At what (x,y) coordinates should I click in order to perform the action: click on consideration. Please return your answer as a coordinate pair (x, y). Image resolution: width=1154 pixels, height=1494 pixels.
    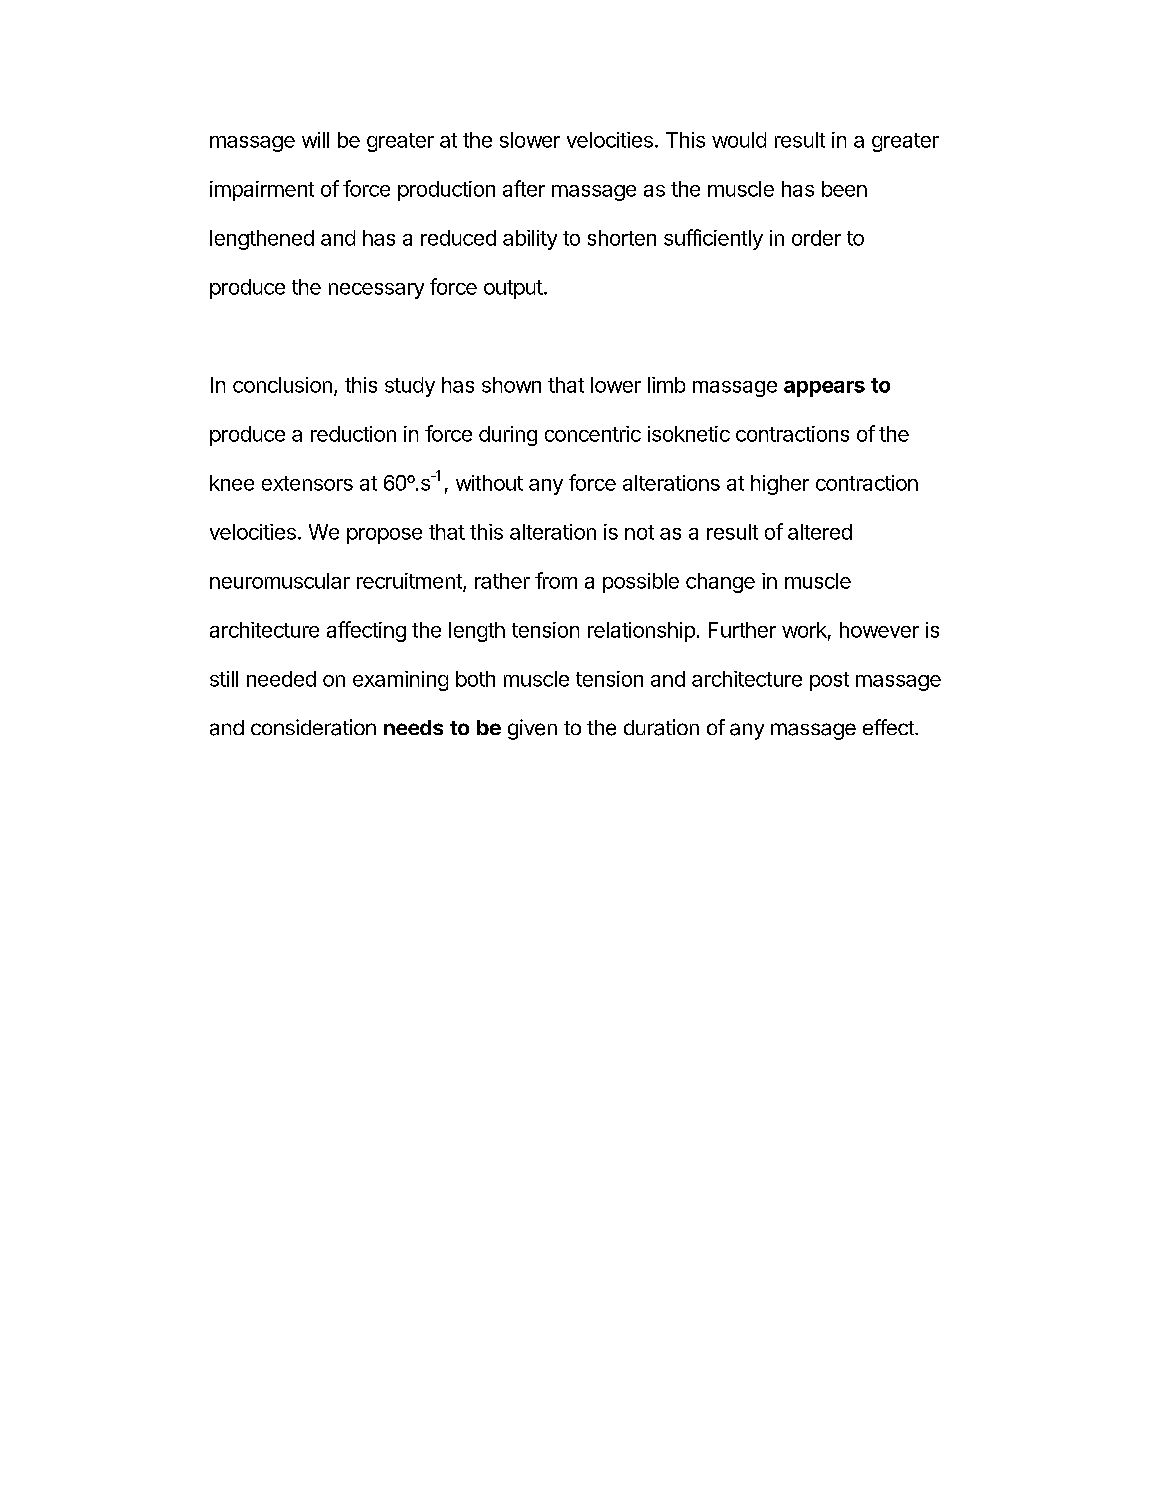
    Looking at the image, I should click on (313, 727).
